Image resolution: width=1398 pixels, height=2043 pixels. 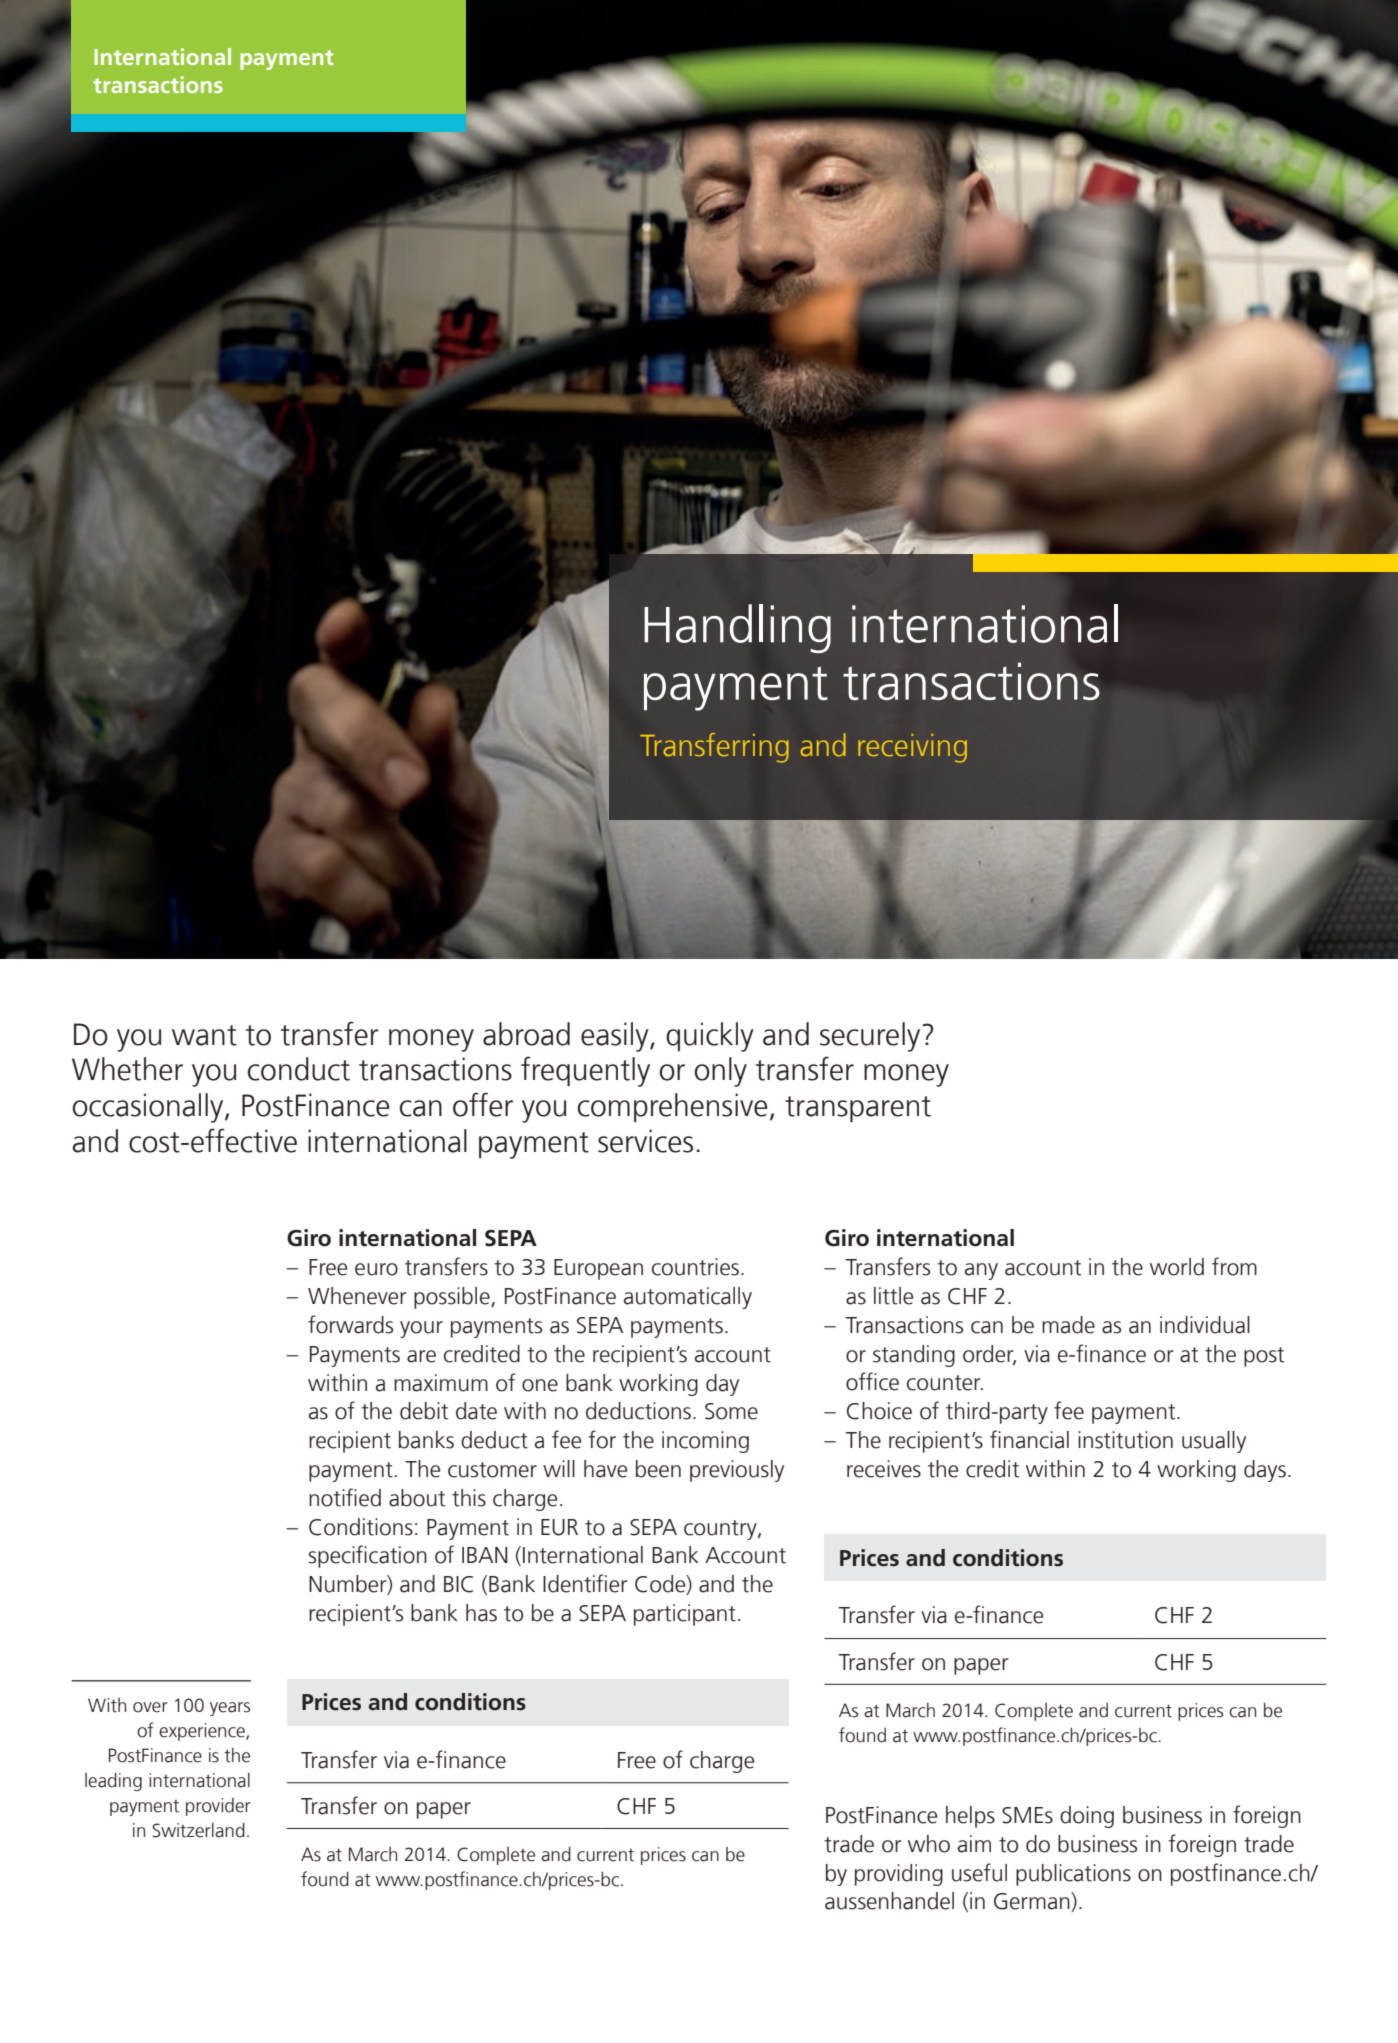 What do you see at coordinates (870, 1037) in the screenshot?
I see `securely` at bounding box center [870, 1037].
